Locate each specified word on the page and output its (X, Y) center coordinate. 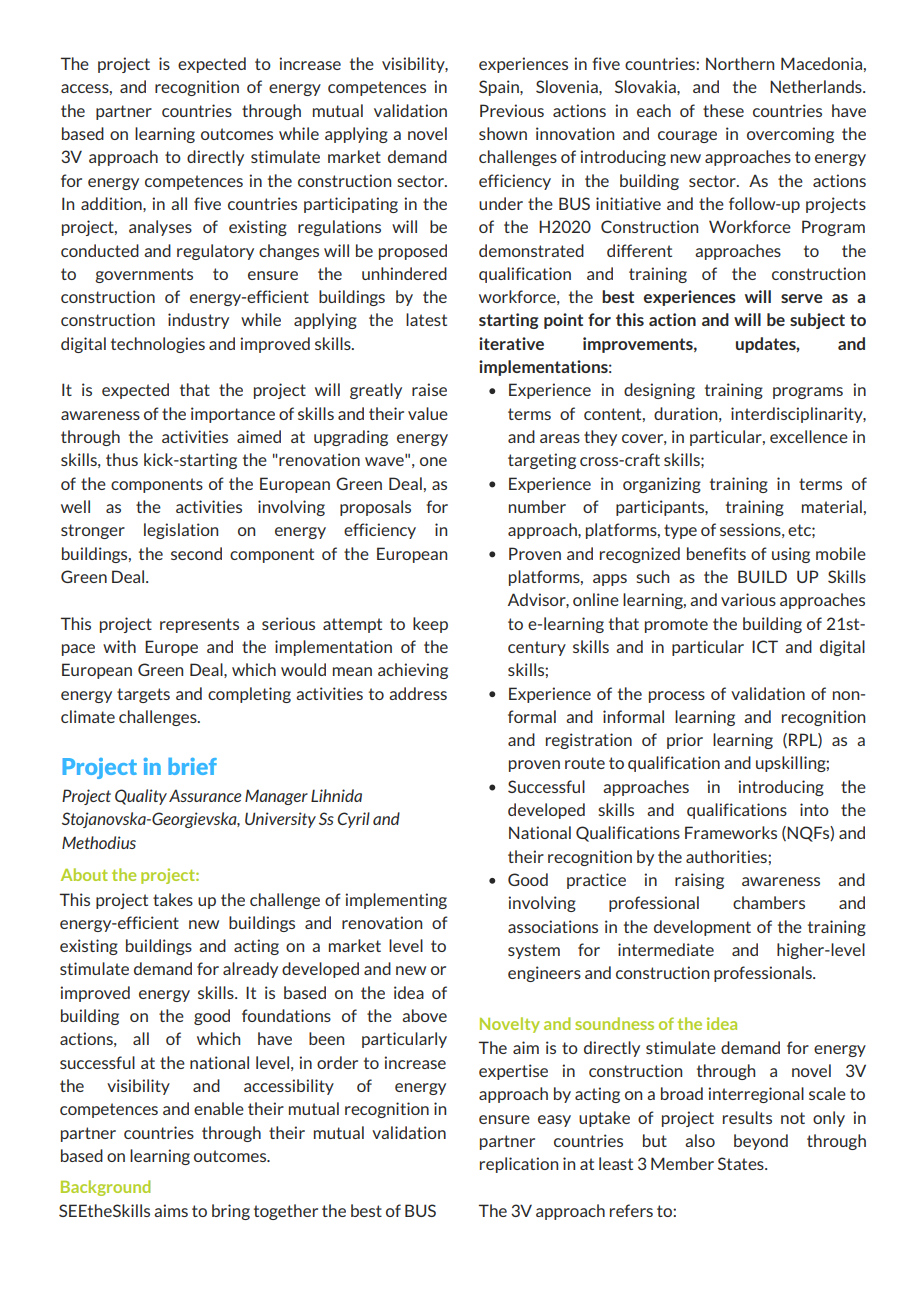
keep (430, 625)
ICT (765, 646)
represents (199, 625)
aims (171, 1210)
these (723, 110)
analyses (160, 228)
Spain (500, 88)
